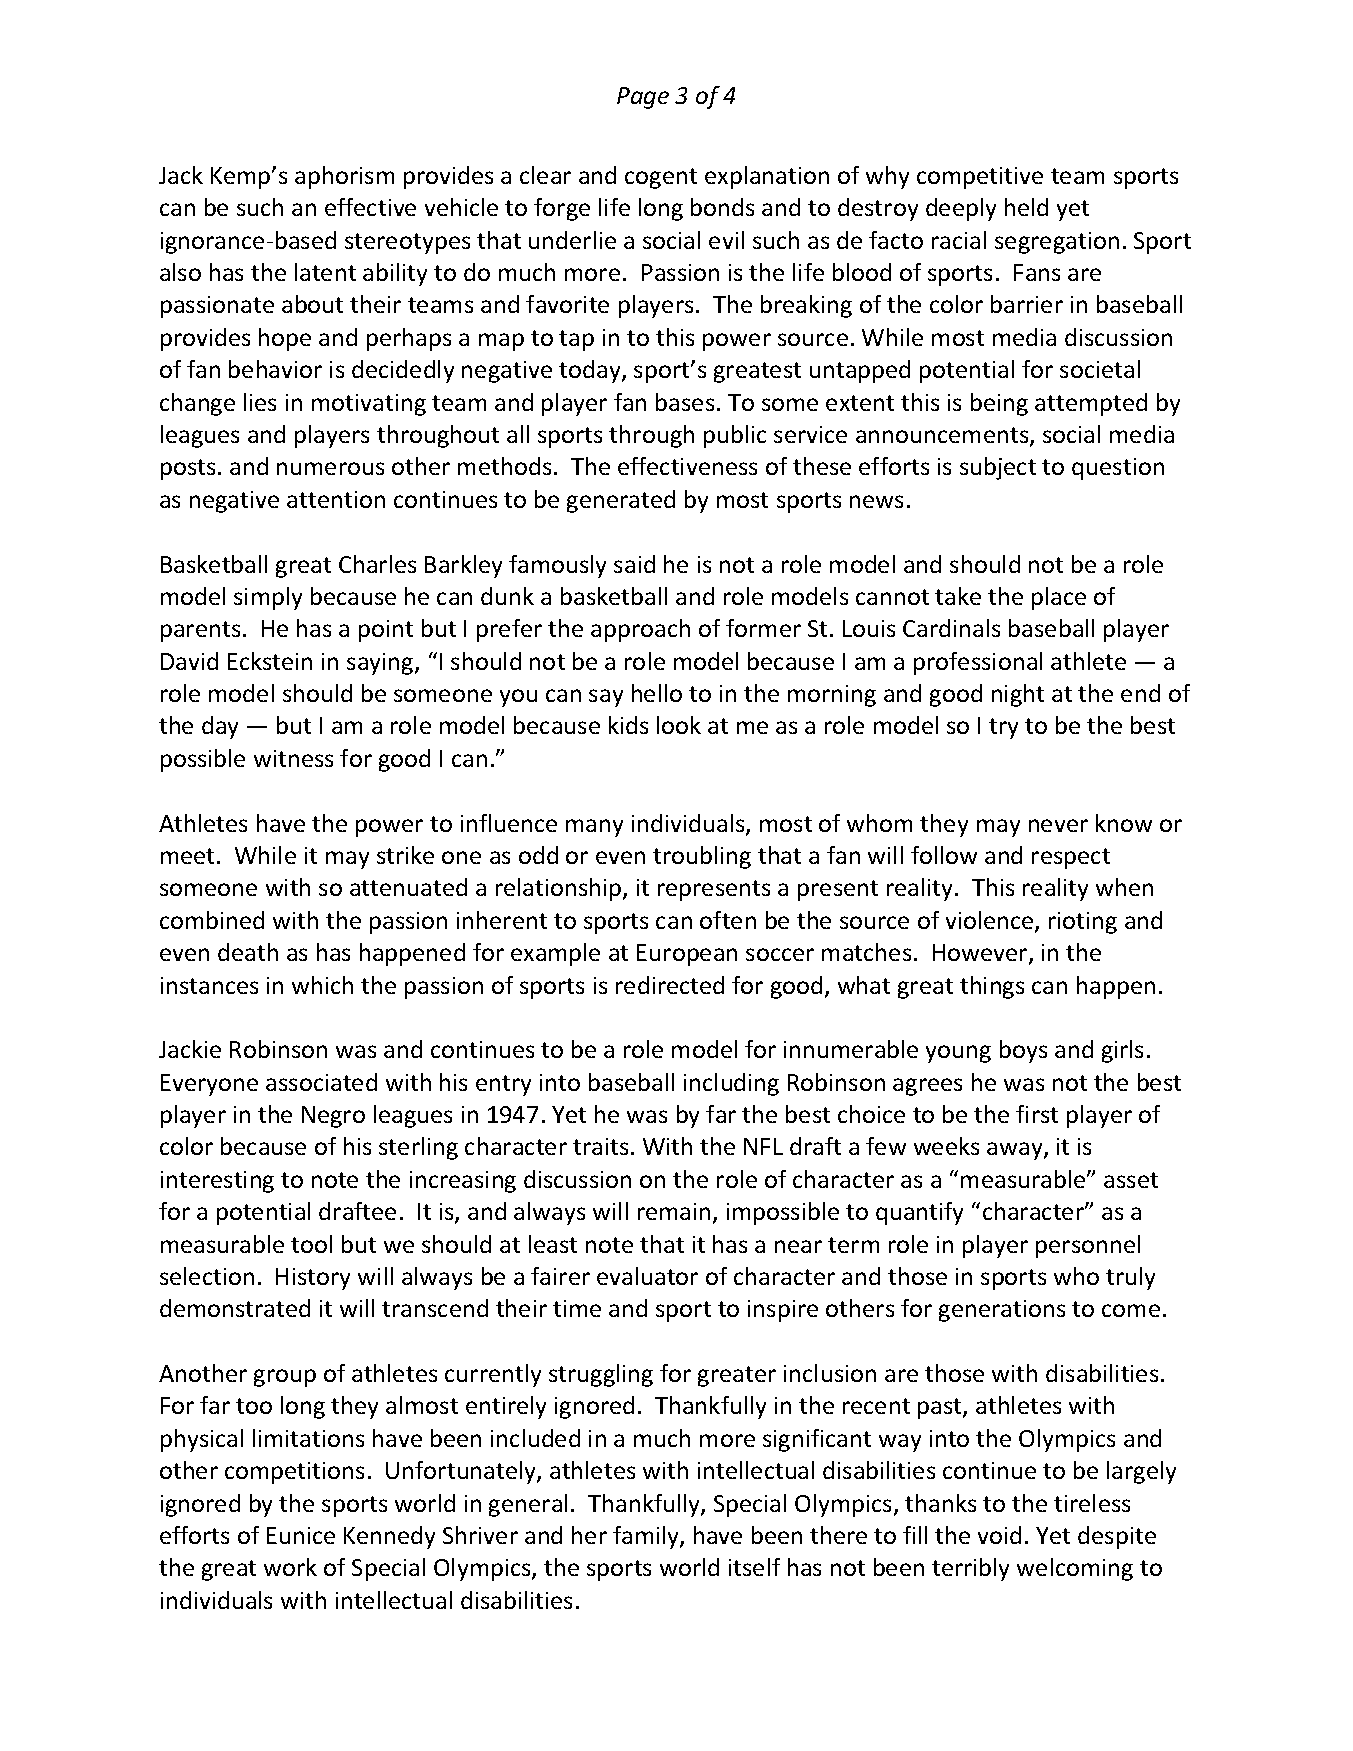 The width and height of the screenshot is (1353, 1751). What do you see at coordinates (260, 402) in the screenshot?
I see `lies` at bounding box center [260, 402].
